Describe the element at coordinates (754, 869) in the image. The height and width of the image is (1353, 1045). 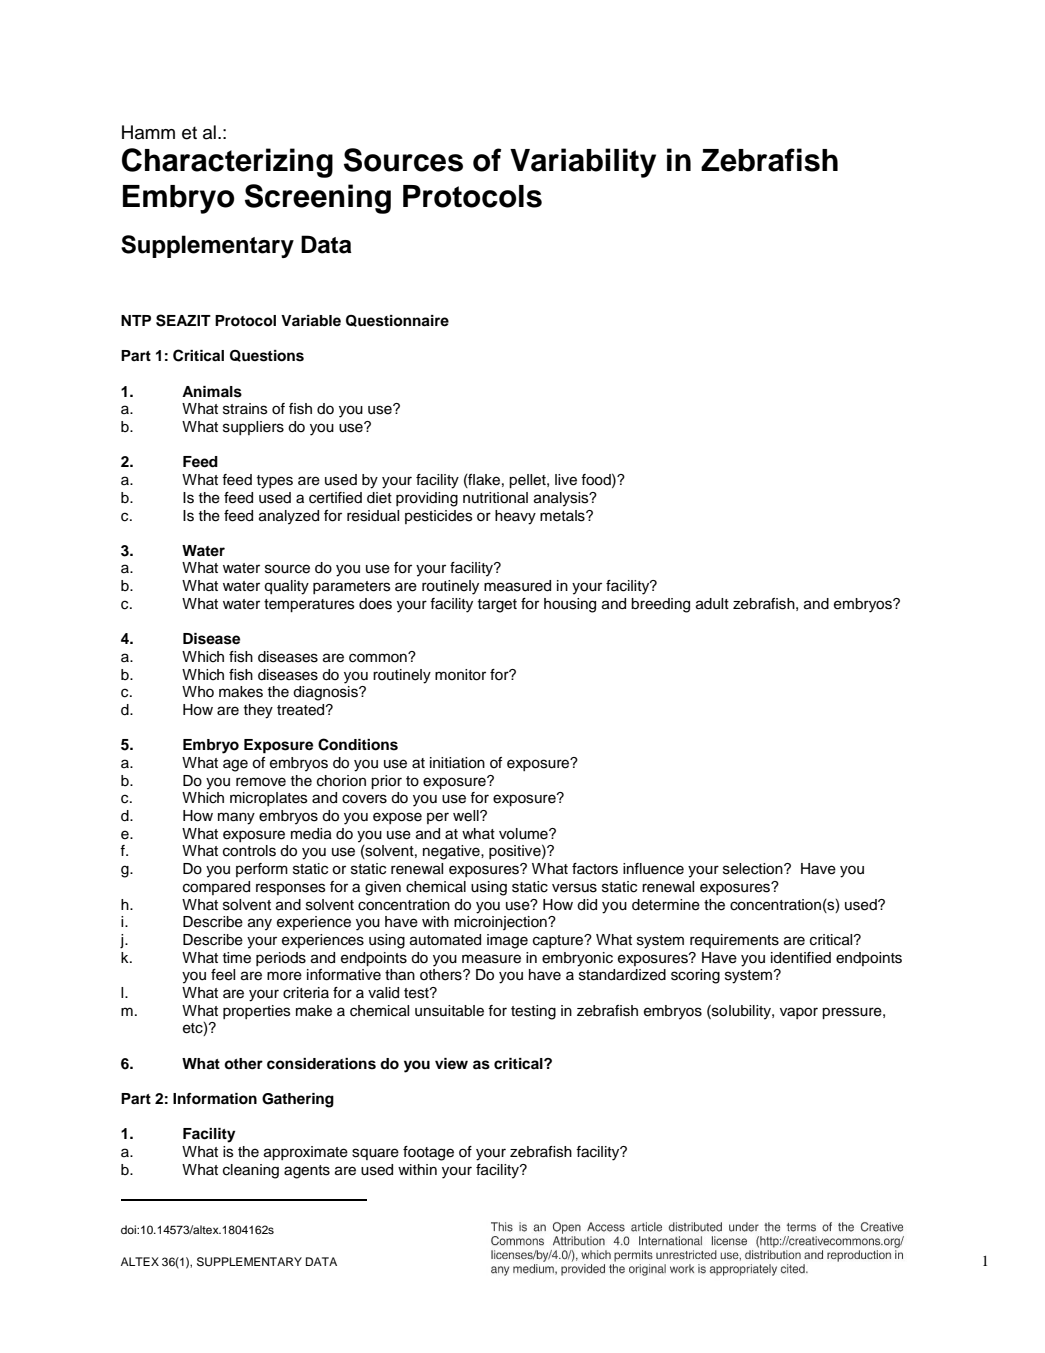
I see `selection` at that location.
